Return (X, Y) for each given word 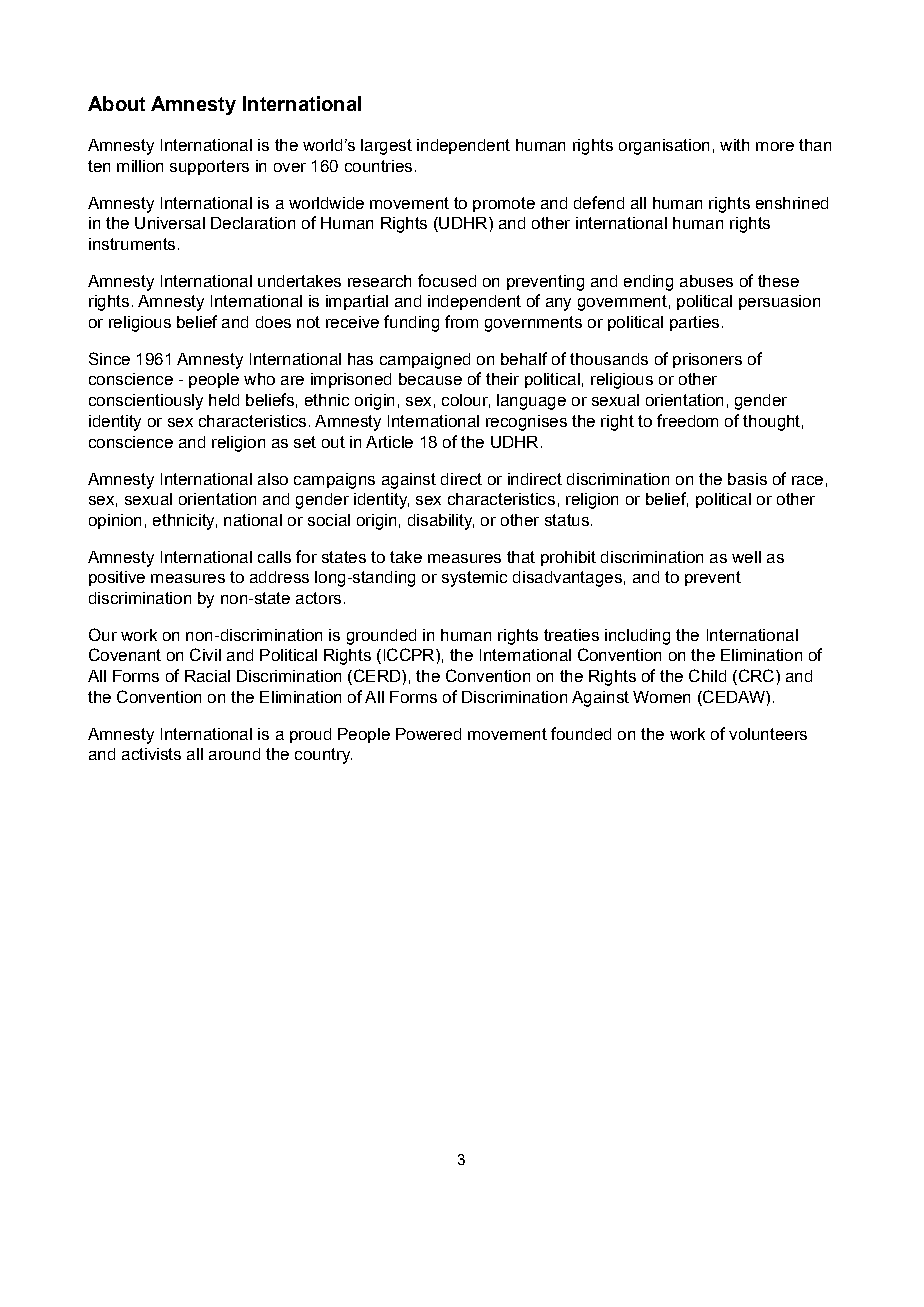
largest (386, 147)
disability (441, 522)
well (746, 557)
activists (151, 754)
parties (694, 323)
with (734, 145)
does (273, 322)
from (461, 321)
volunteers (768, 734)
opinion (115, 521)
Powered (428, 734)
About (116, 103)
